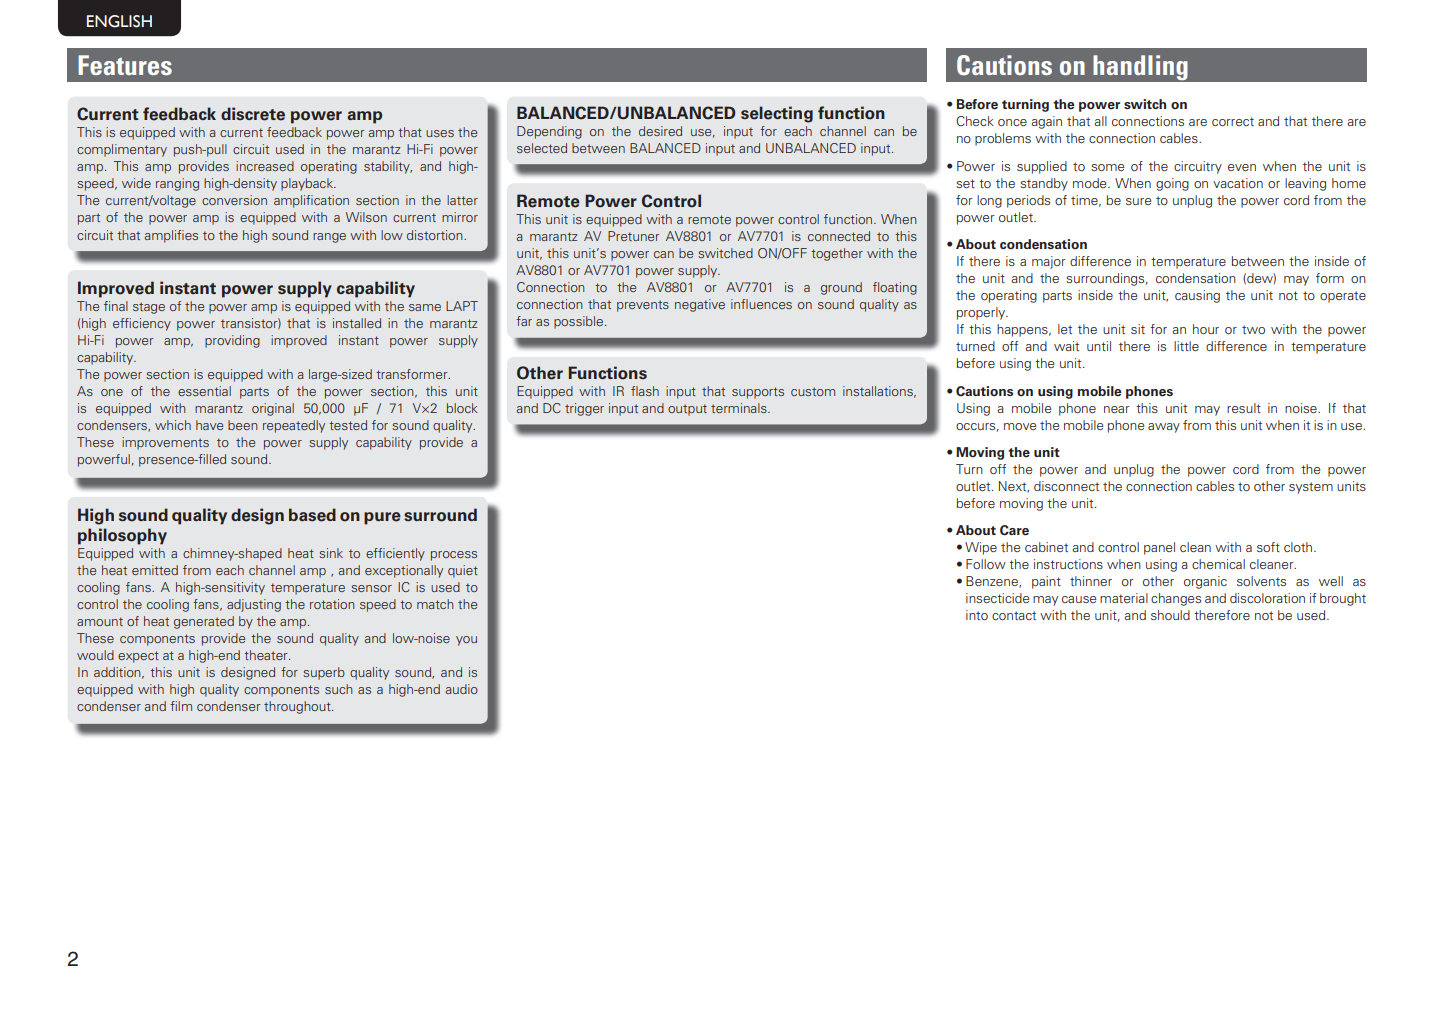  I want to click on little, so click(1186, 346).
